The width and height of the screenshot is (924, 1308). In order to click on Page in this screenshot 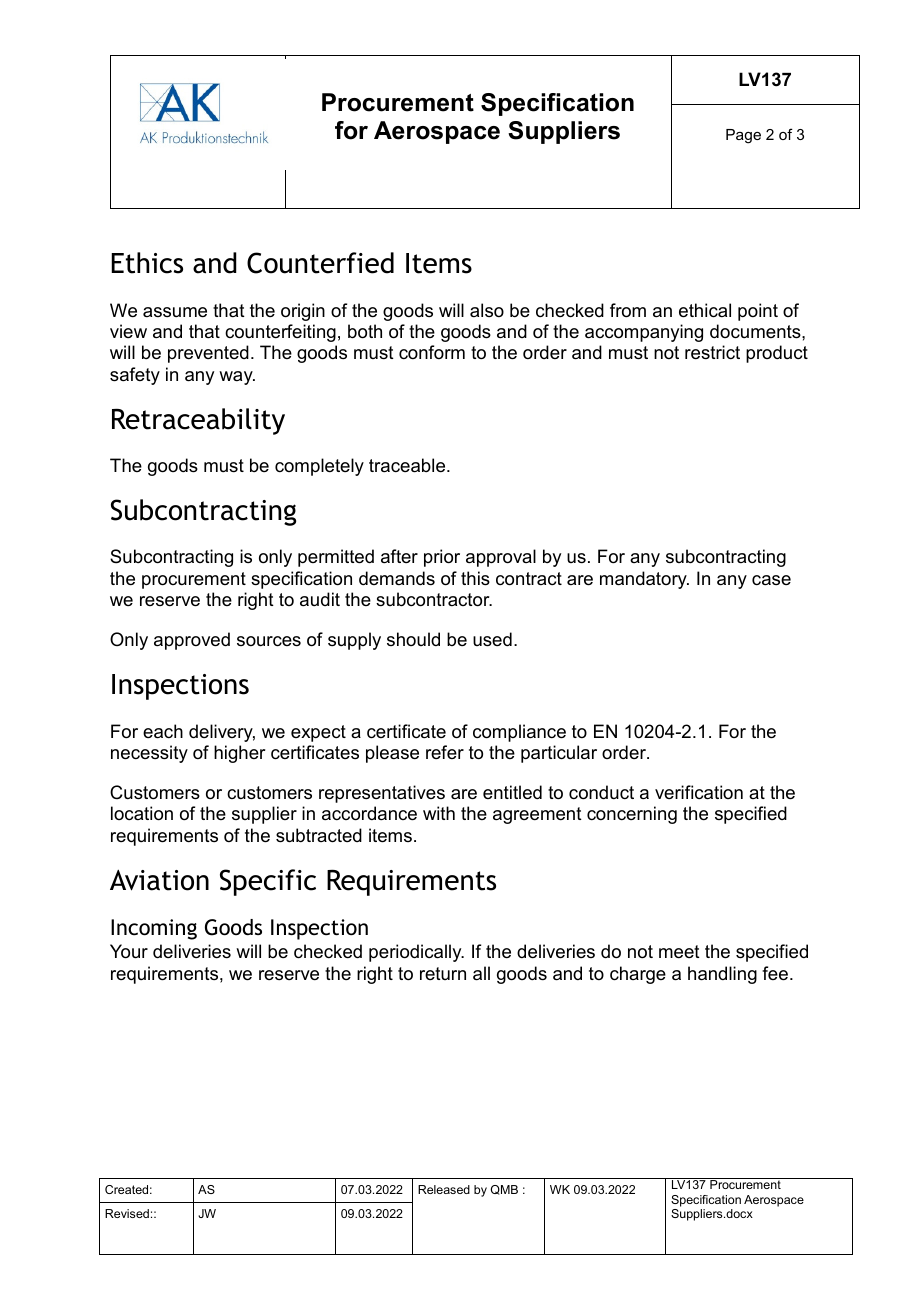, I will do `click(743, 136)`.
